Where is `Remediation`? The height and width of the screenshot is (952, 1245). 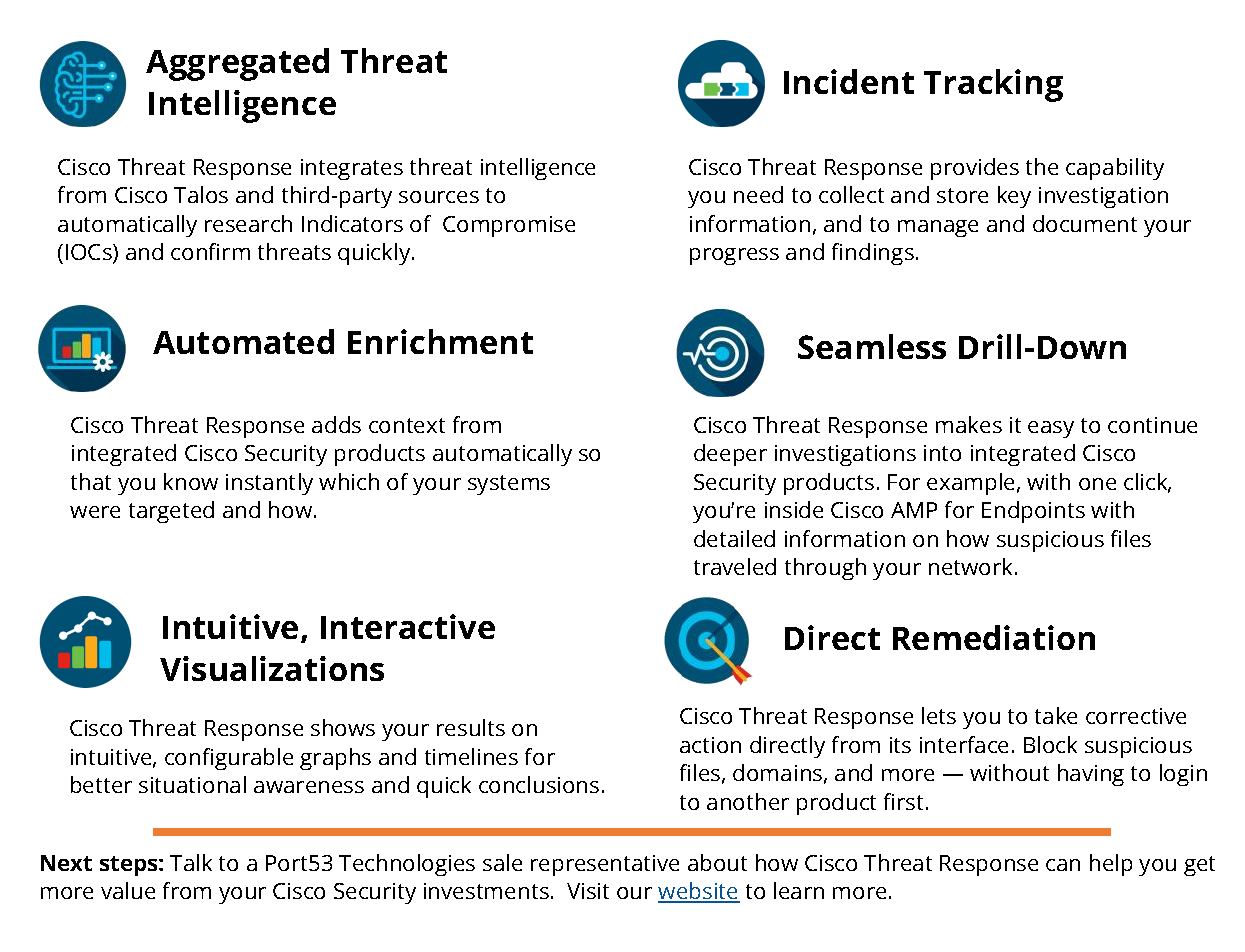 Remediation is located at coordinates (994, 637).
